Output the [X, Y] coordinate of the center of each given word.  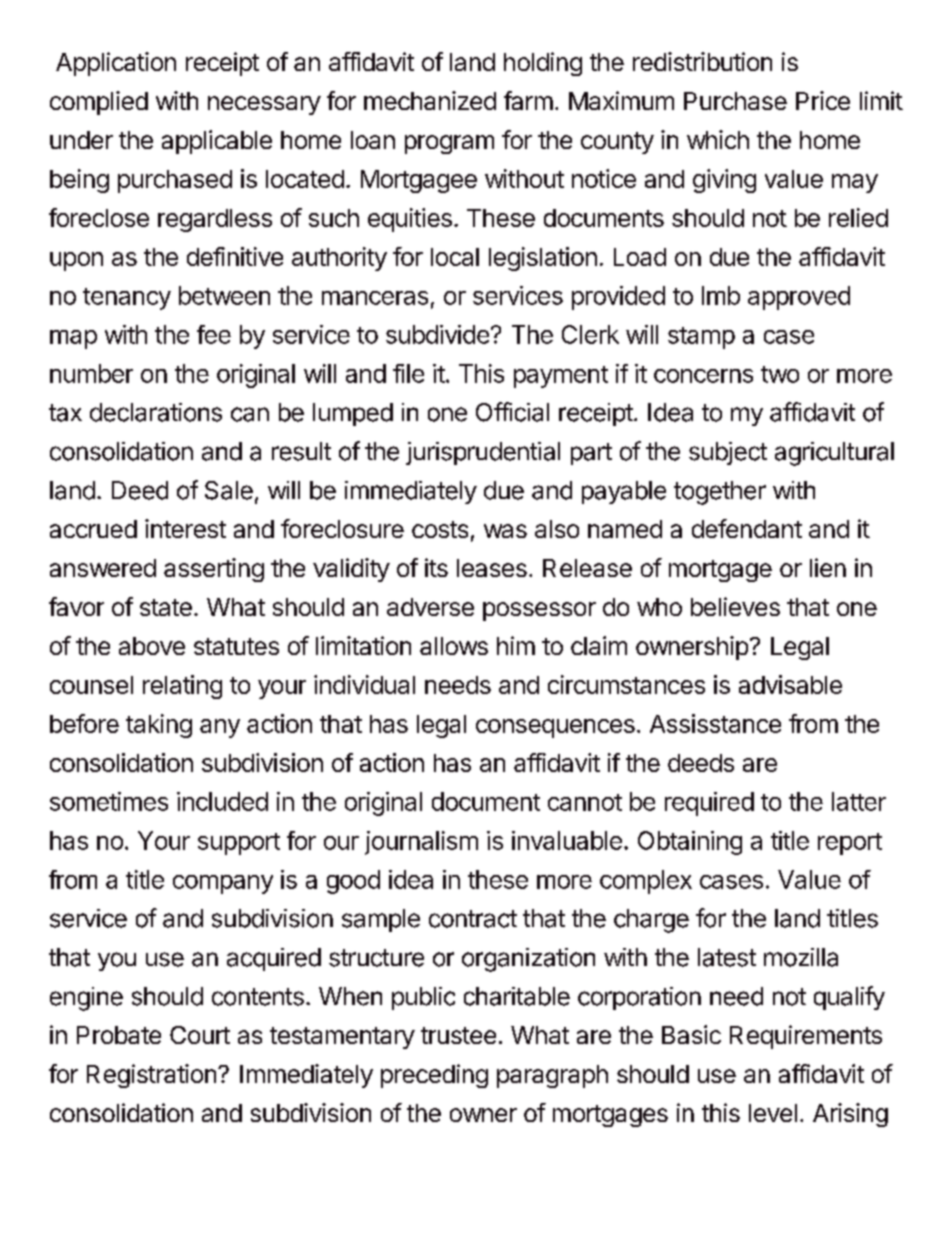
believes [735, 606]
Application [116, 64]
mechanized [430, 100]
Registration [151, 1076]
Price [823, 100]
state [166, 607]
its [436, 567]
